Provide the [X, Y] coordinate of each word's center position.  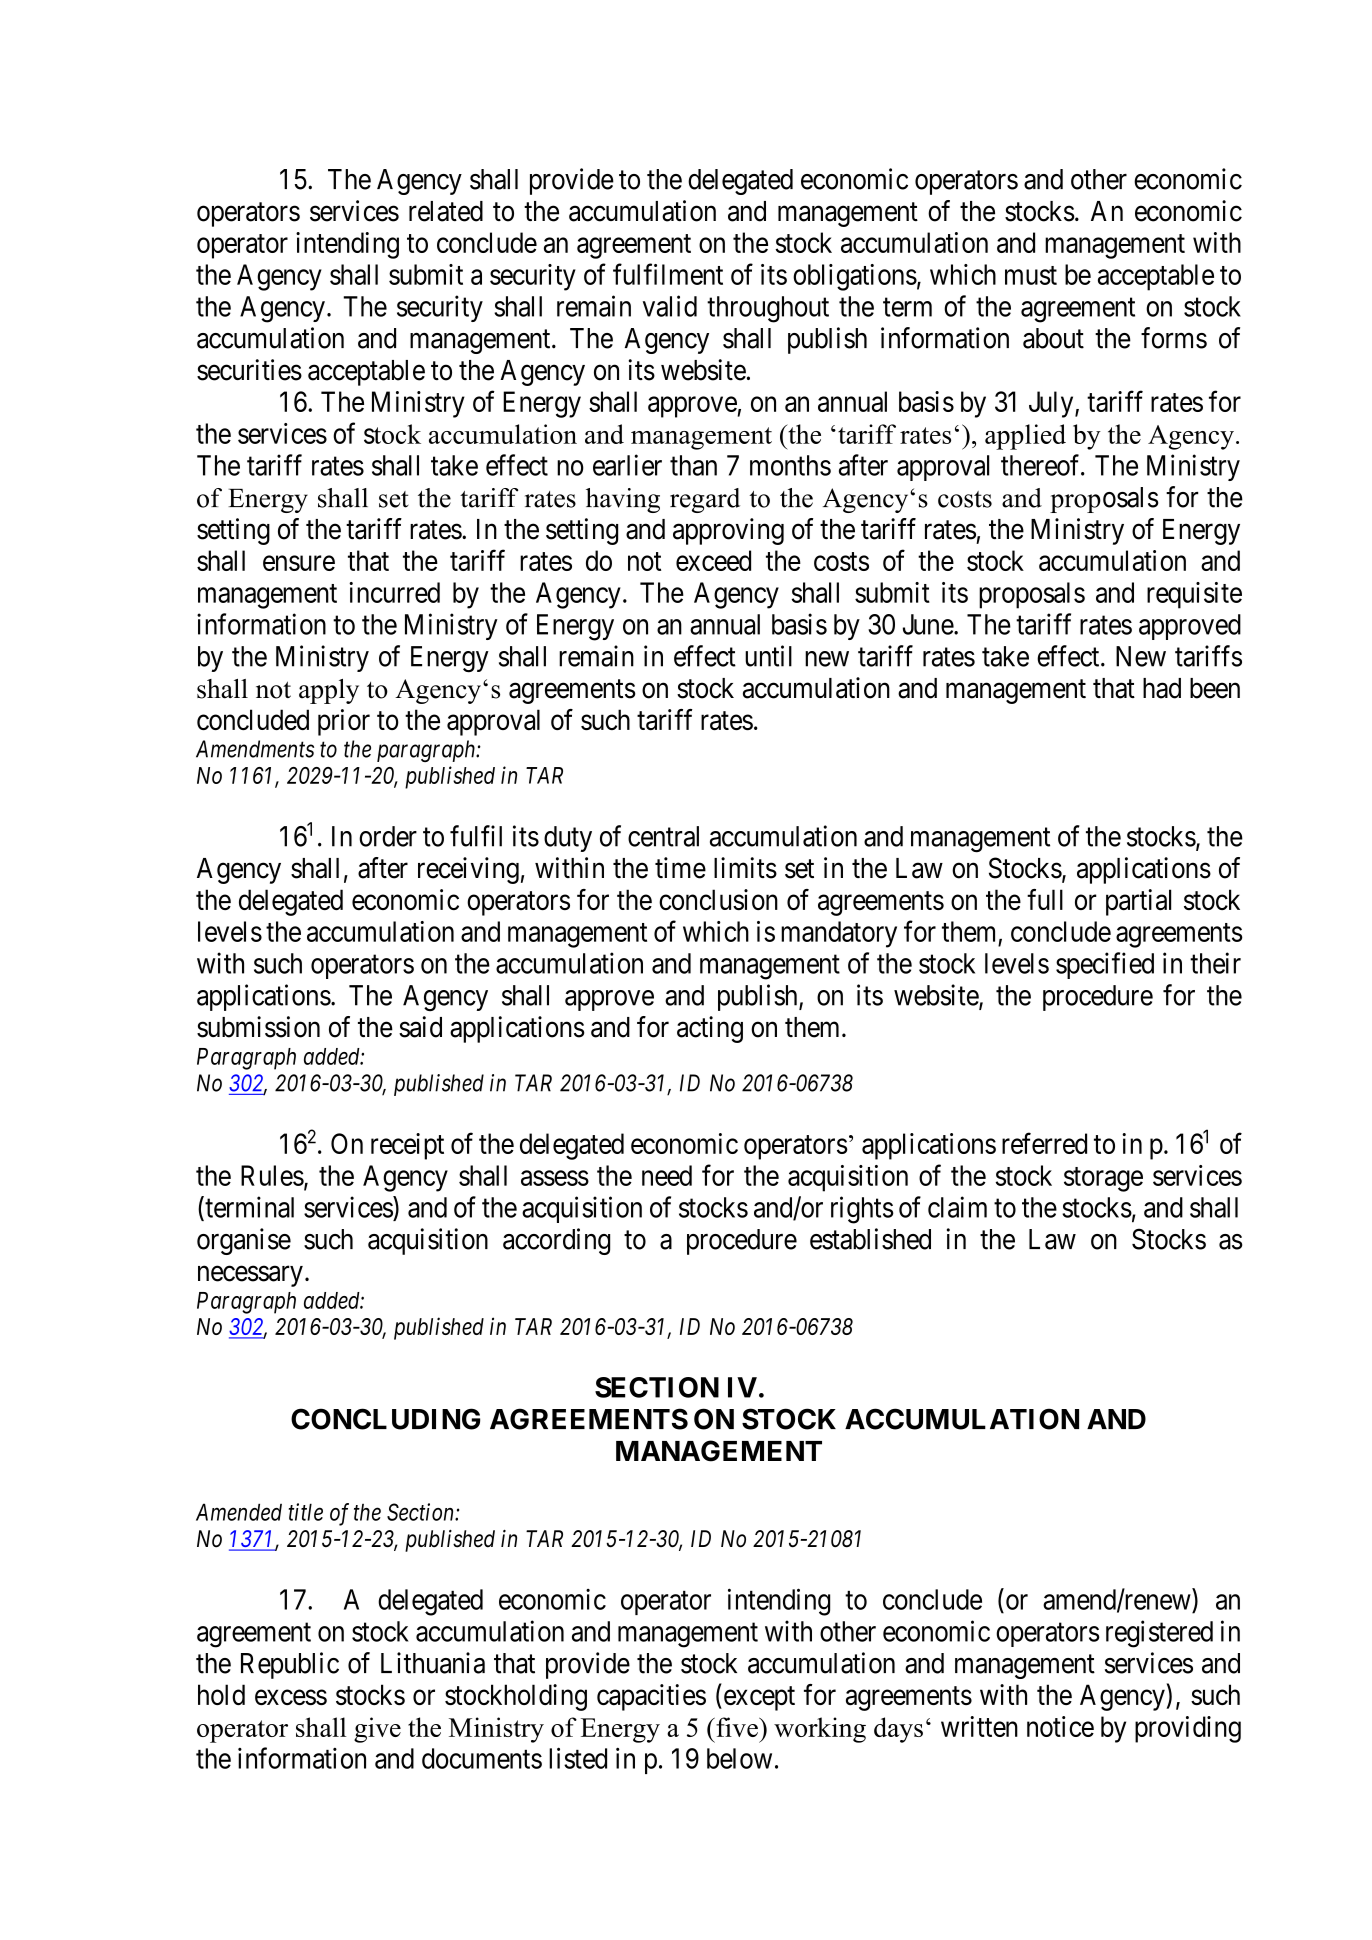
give [377, 1730]
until [768, 656]
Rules [272, 1175]
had [1162, 688]
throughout [768, 309]
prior [344, 722]
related [446, 211]
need [667, 1175]
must [1031, 275]
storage [1103, 1179]
